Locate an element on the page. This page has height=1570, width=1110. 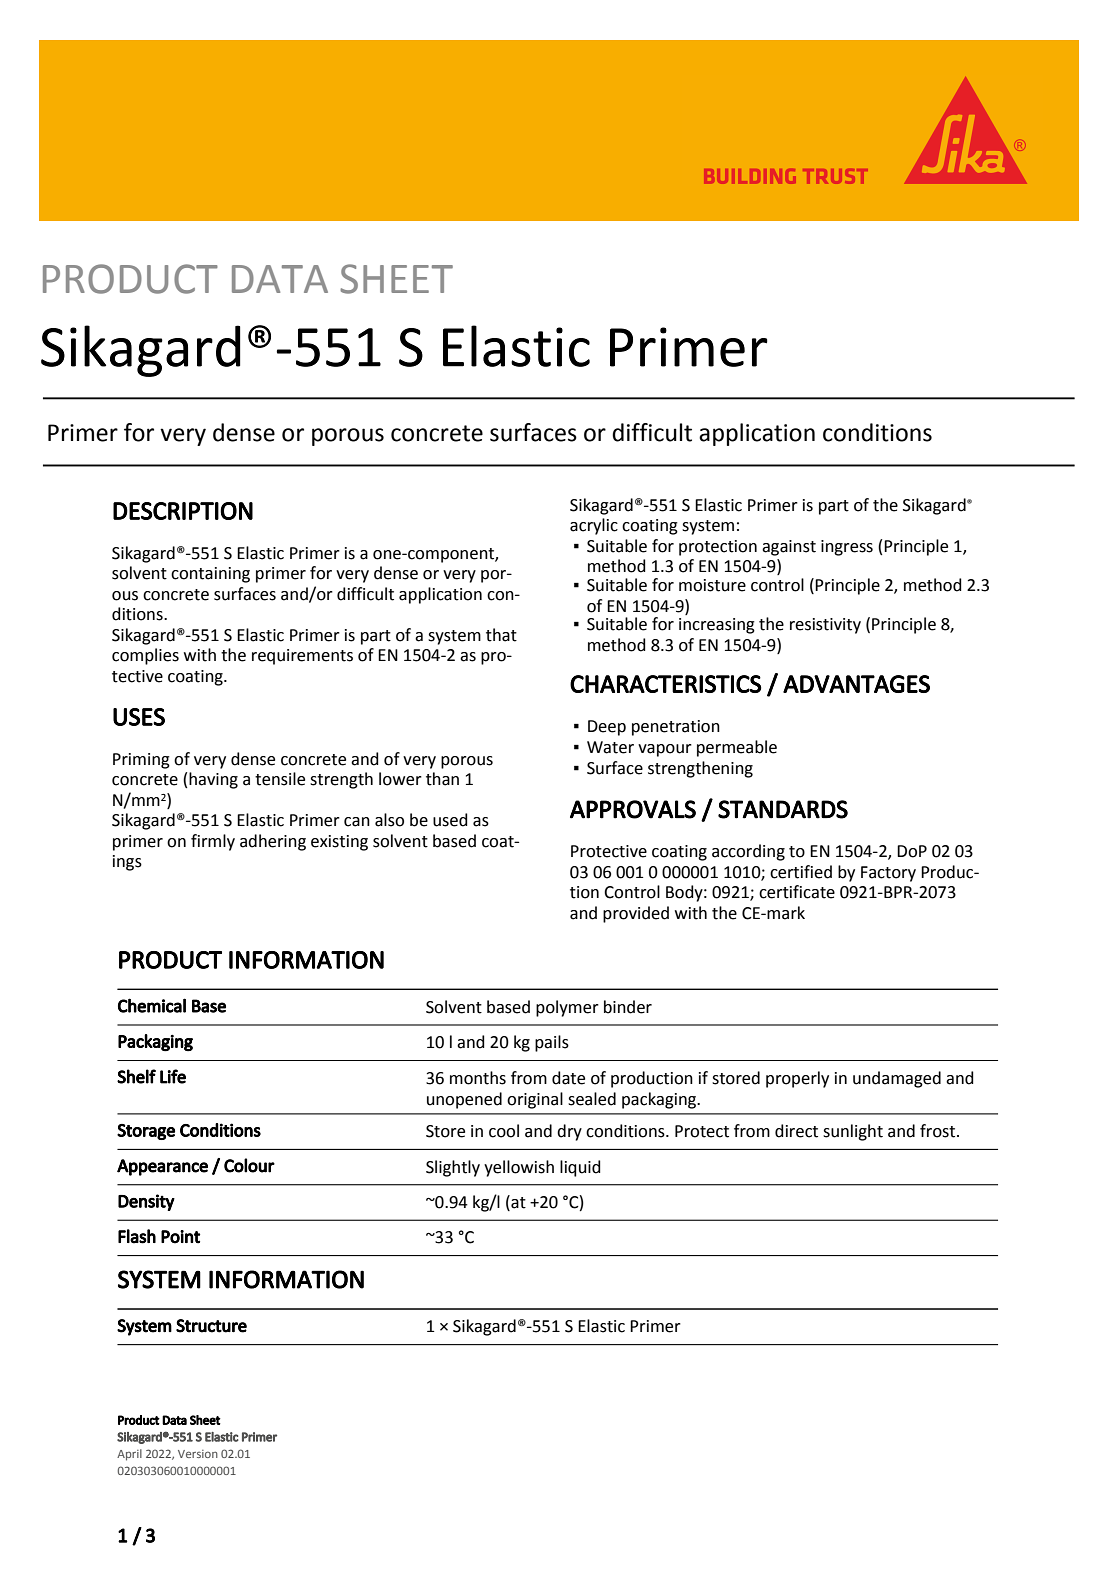
cool is located at coordinates (504, 1131).
